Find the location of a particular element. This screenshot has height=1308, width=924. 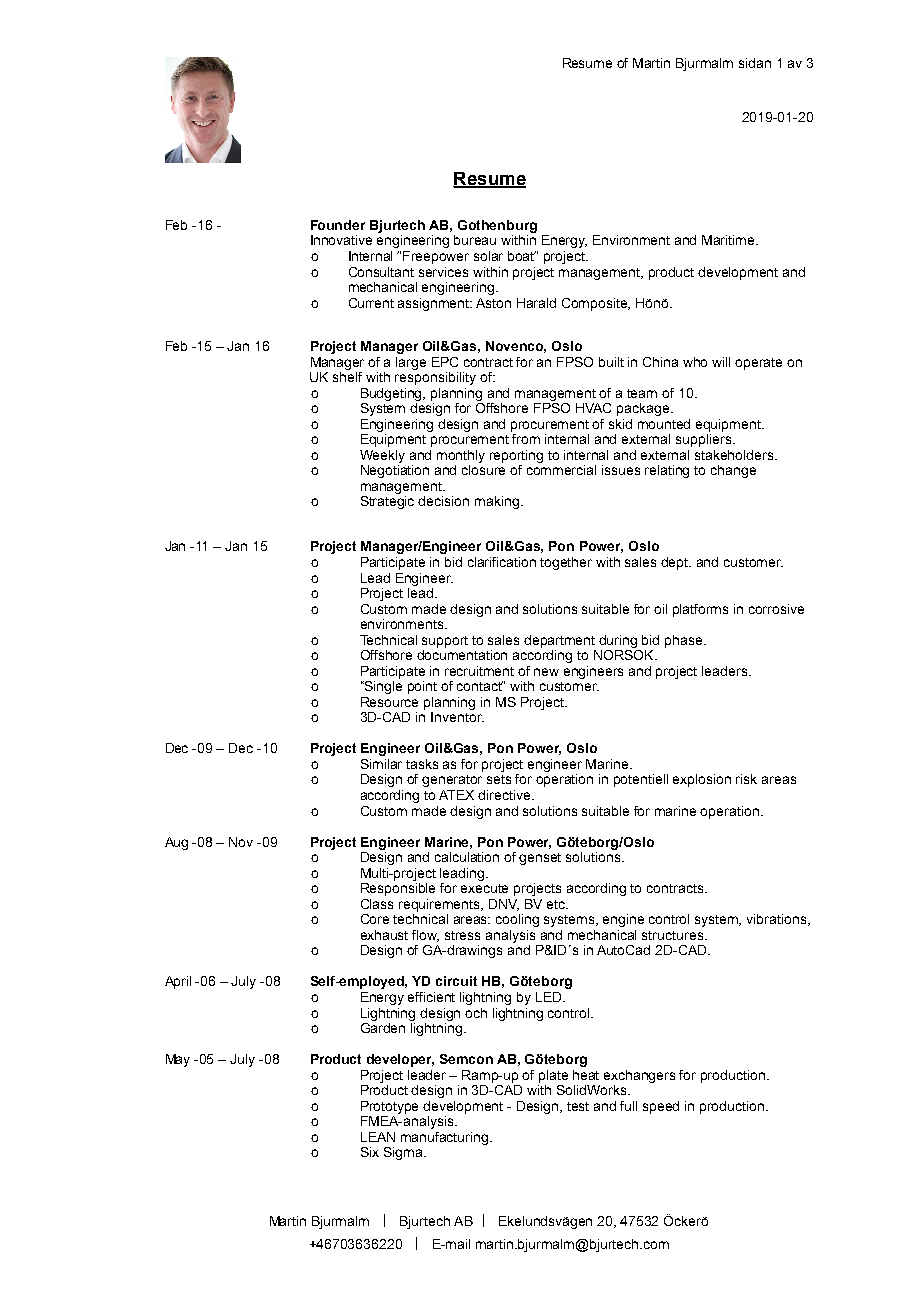

phase is located at coordinates (685, 641).
